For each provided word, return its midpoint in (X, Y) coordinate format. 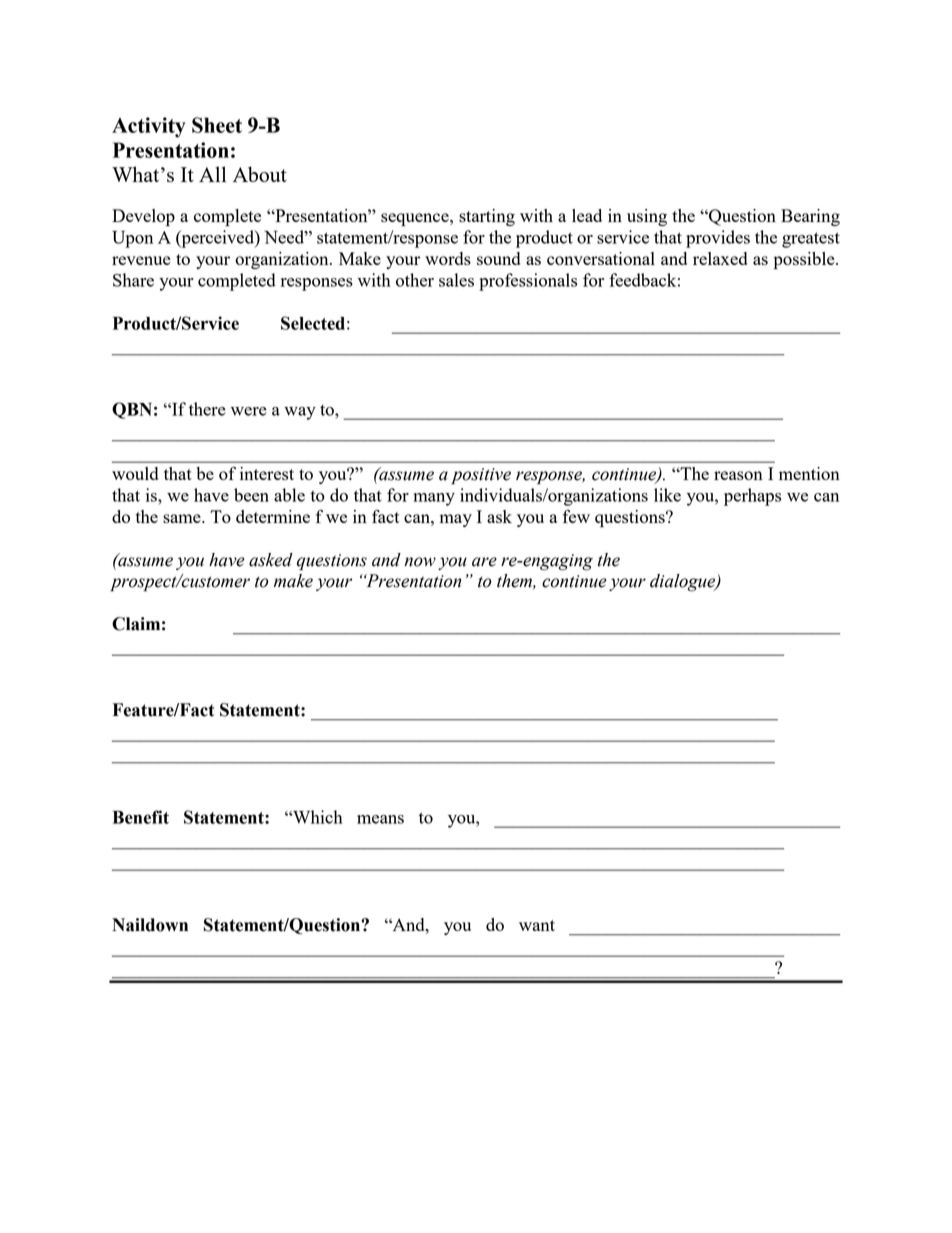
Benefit (141, 817)
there (207, 409)
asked (271, 560)
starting (487, 217)
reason (738, 475)
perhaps (752, 497)
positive (481, 476)
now (420, 562)
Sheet (217, 125)
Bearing (810, 217)
